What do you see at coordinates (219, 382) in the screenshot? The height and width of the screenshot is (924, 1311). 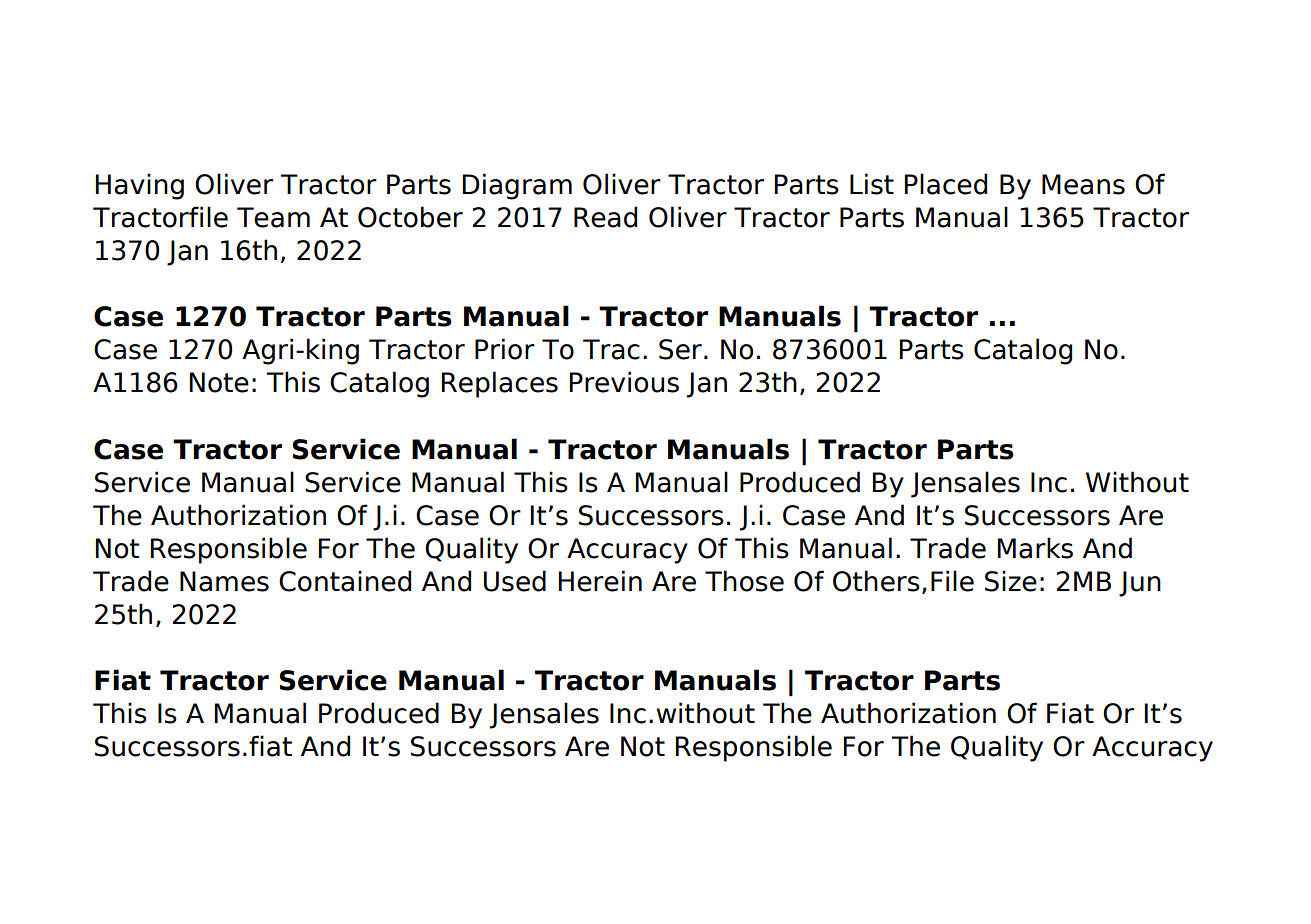 I see `Note` at bounding box center [219, 382].
